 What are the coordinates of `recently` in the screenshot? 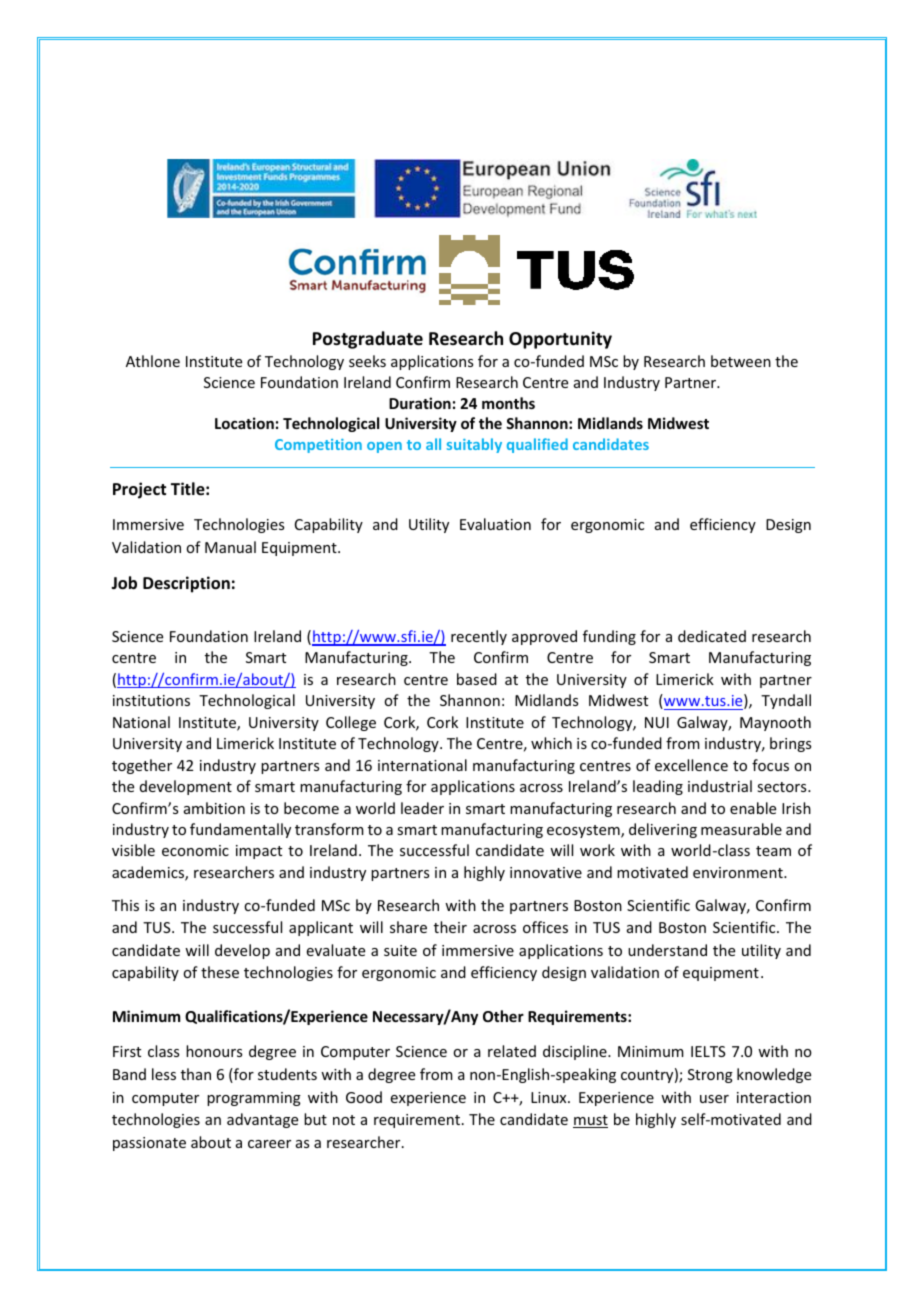 It's located at (479, 637).
